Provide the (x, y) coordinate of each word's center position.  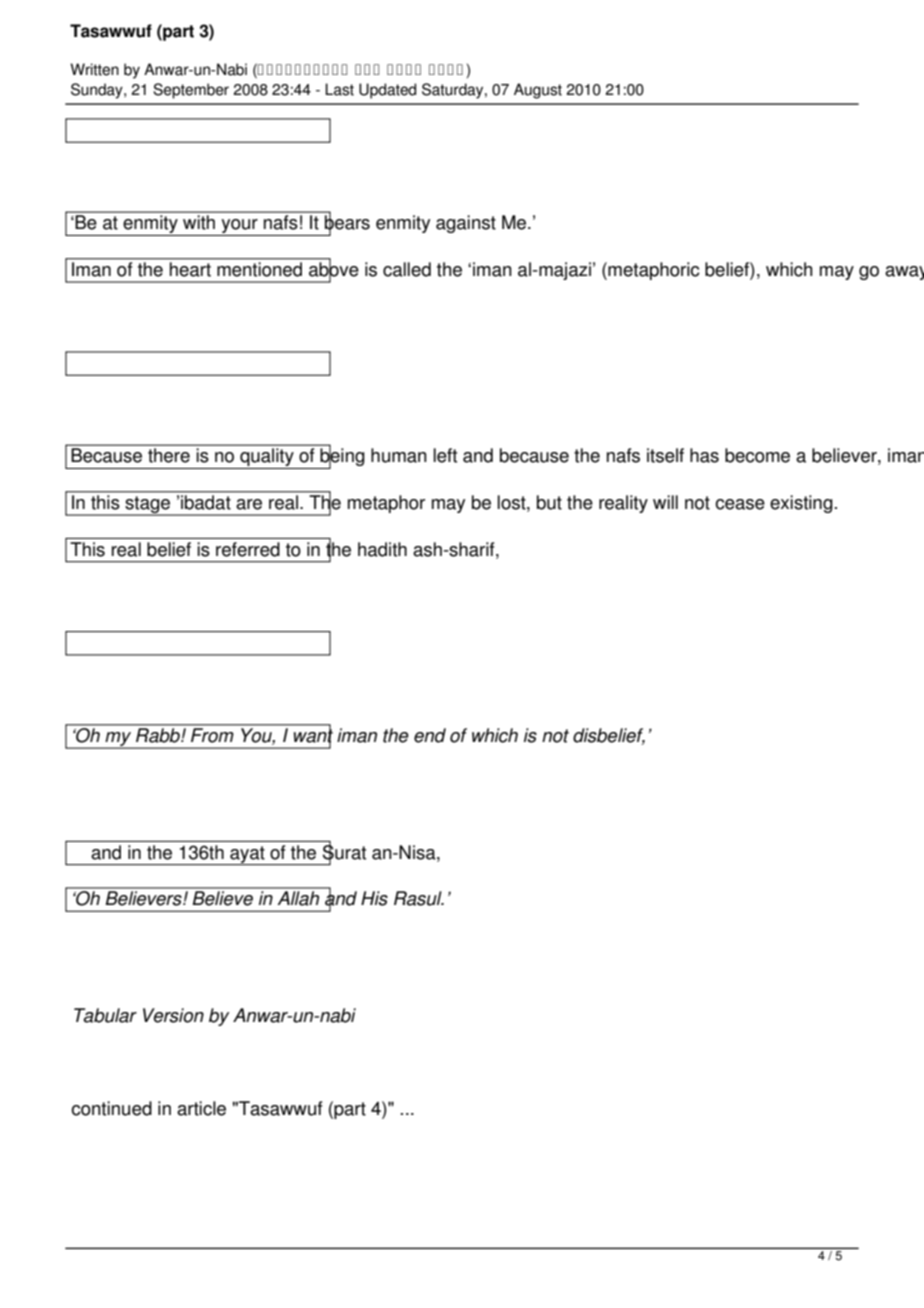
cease (740, 504)
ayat (247, 855)
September (191, 91)
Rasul (419, 898)
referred (248, 549)
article (201, 1108)
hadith (382, 549)
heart (190, 269)
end (430, 735)
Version (173, 1015)
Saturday (454, 91)
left (445, 455)
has (704, 455)
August (538, 91)
